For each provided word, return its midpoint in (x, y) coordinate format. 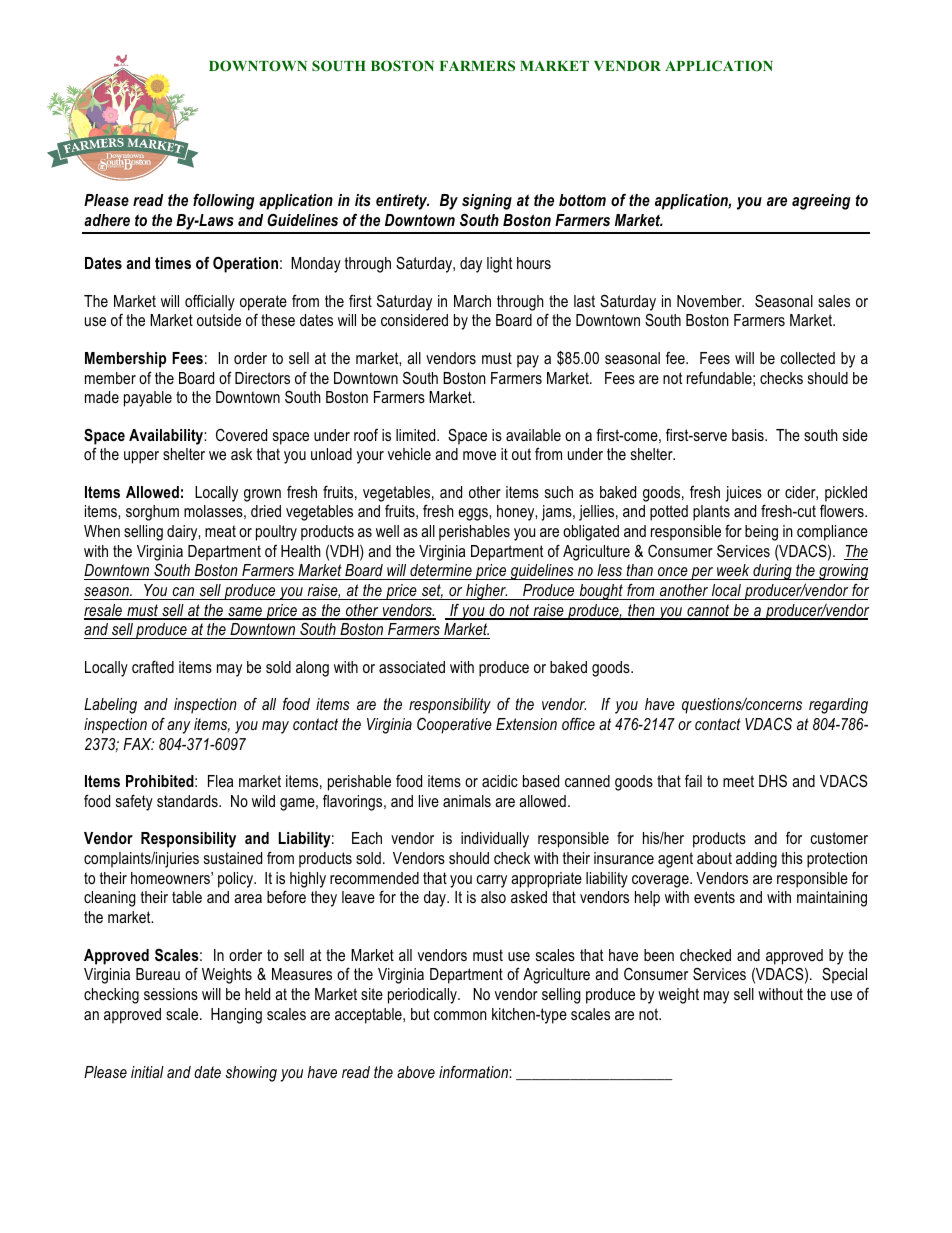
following (223, 201)
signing (487, 202)
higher (486, 592)
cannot (708, 611)
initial (147, 1072)
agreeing (821, 202)
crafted (153, 666)
